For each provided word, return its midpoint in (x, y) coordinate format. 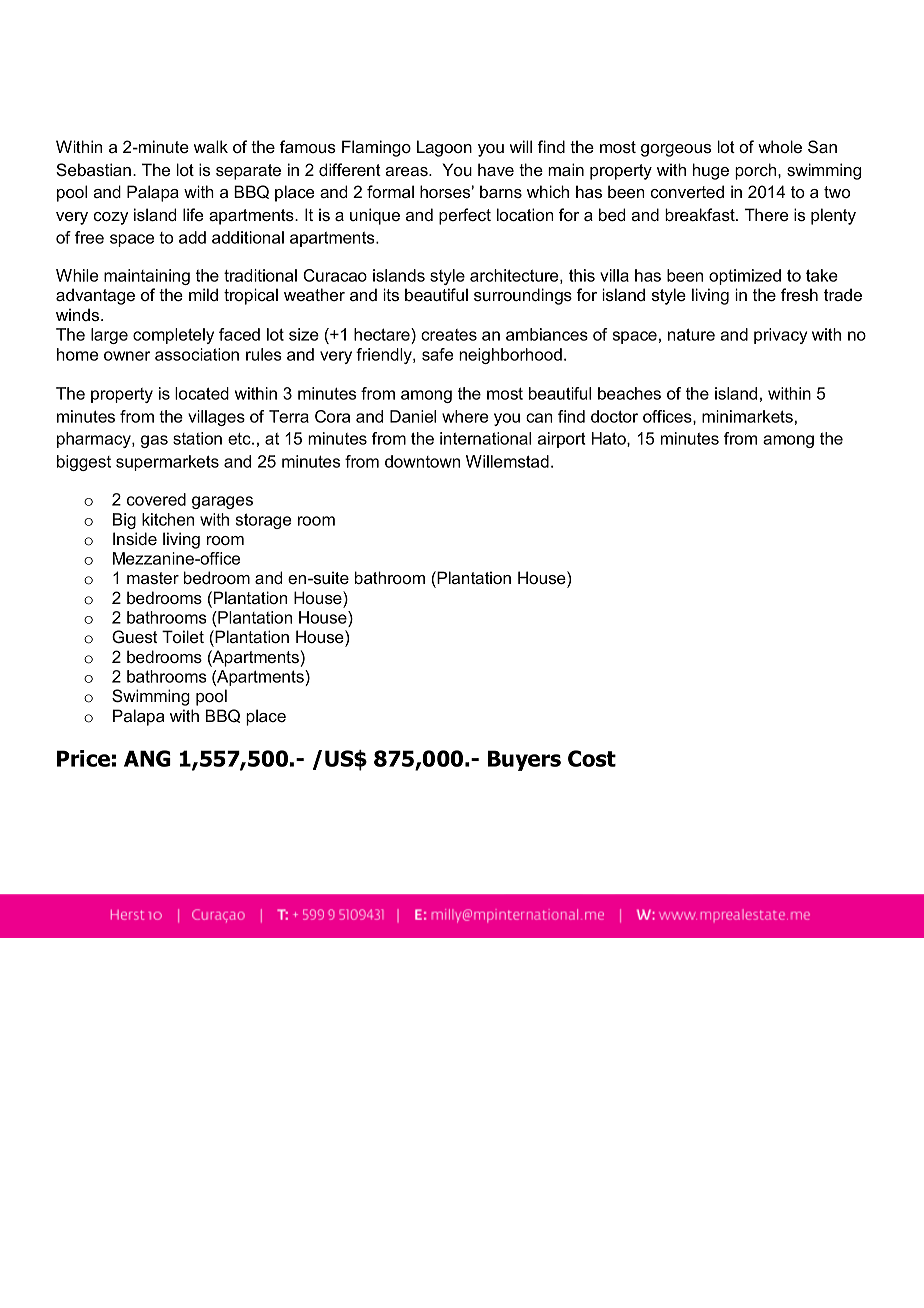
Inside (135, 538)
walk (211, 146)
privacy (780, 336)
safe (437, 354)
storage (263, 521)
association (197, 354)
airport (562, 440)
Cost (592, 758)
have (496, 169)
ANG (147, 758)
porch (757, 171)
